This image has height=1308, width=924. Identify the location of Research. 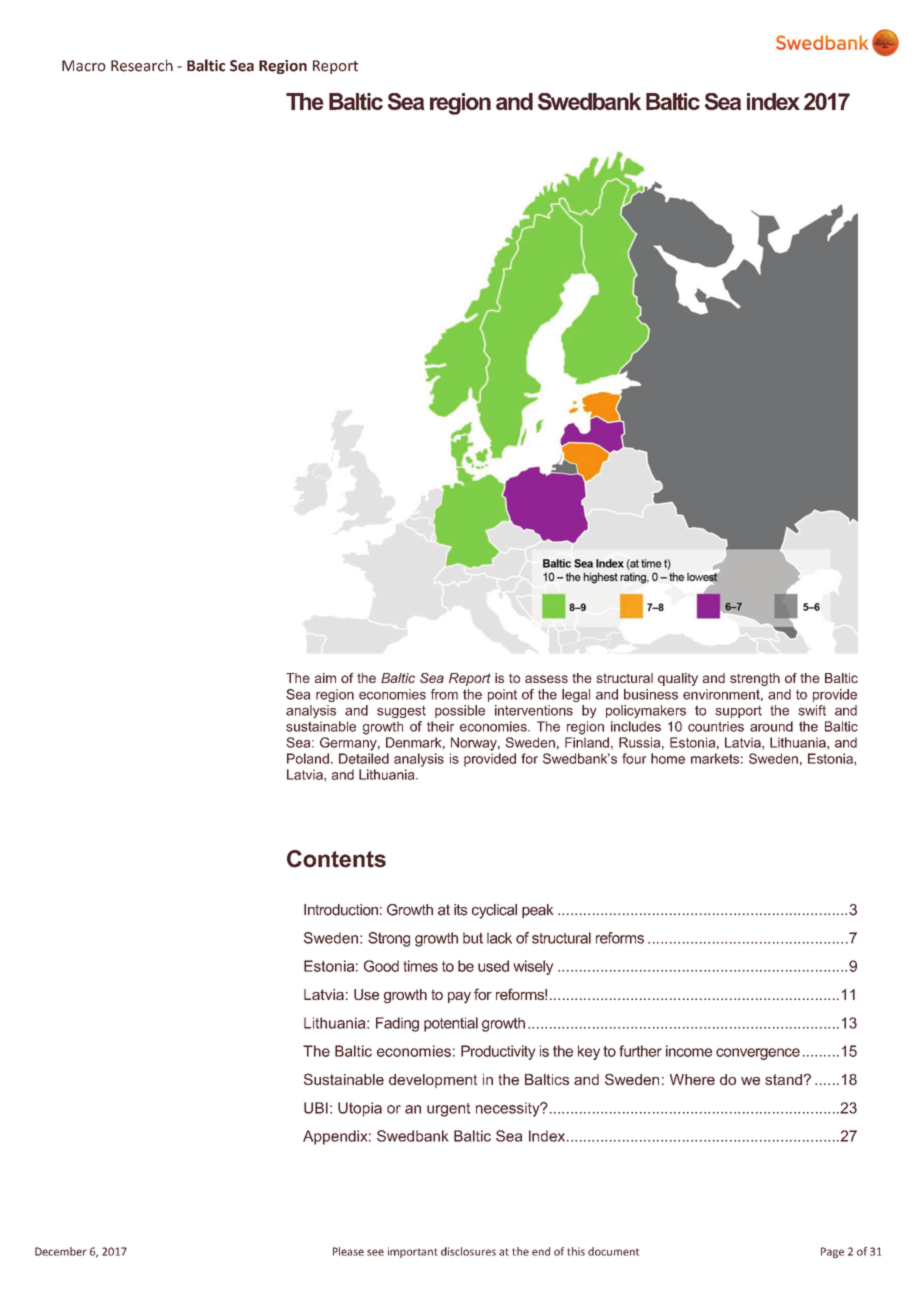
(142, 65).
